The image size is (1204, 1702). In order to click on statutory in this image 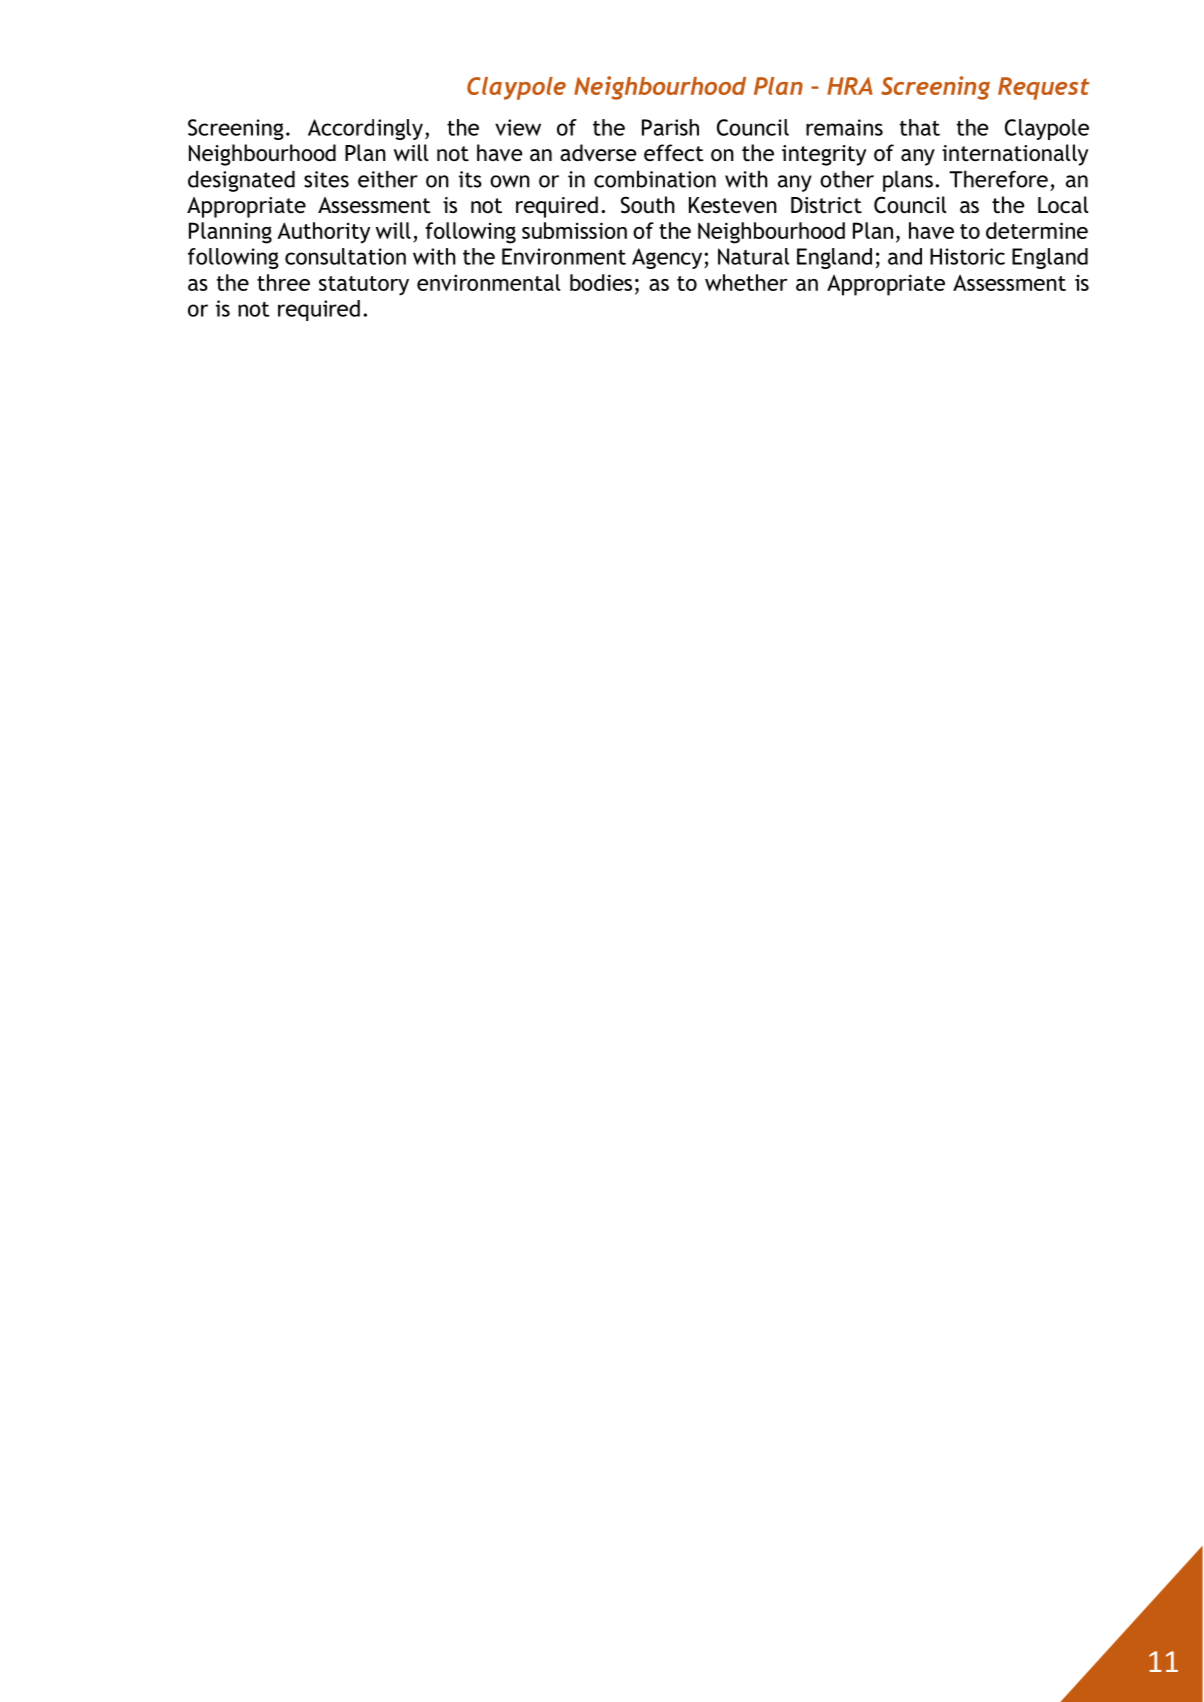, I will do `click(364, 286)`.
